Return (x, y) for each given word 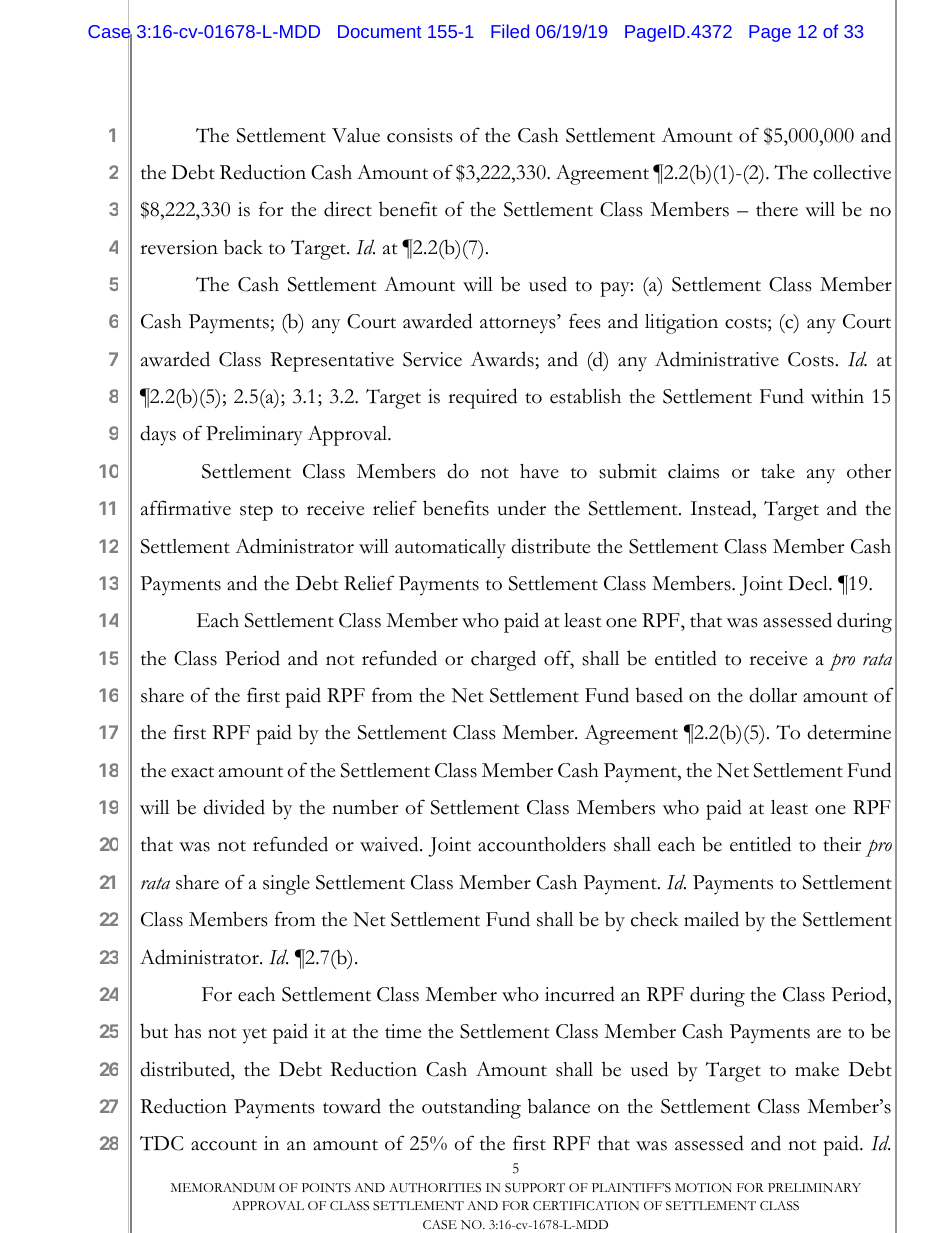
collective (852, 172)
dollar (773, 695)
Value (356, 135)
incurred (580, 994)
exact (192, 772)
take (778, 471)
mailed (711, 919)
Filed (510, 31)
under (521, 508)
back (243, 247)
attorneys (519, 325)
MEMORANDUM (223, 1188)
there (777, 209)
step (256, 512)
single (286, 885)
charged (503, 660)
